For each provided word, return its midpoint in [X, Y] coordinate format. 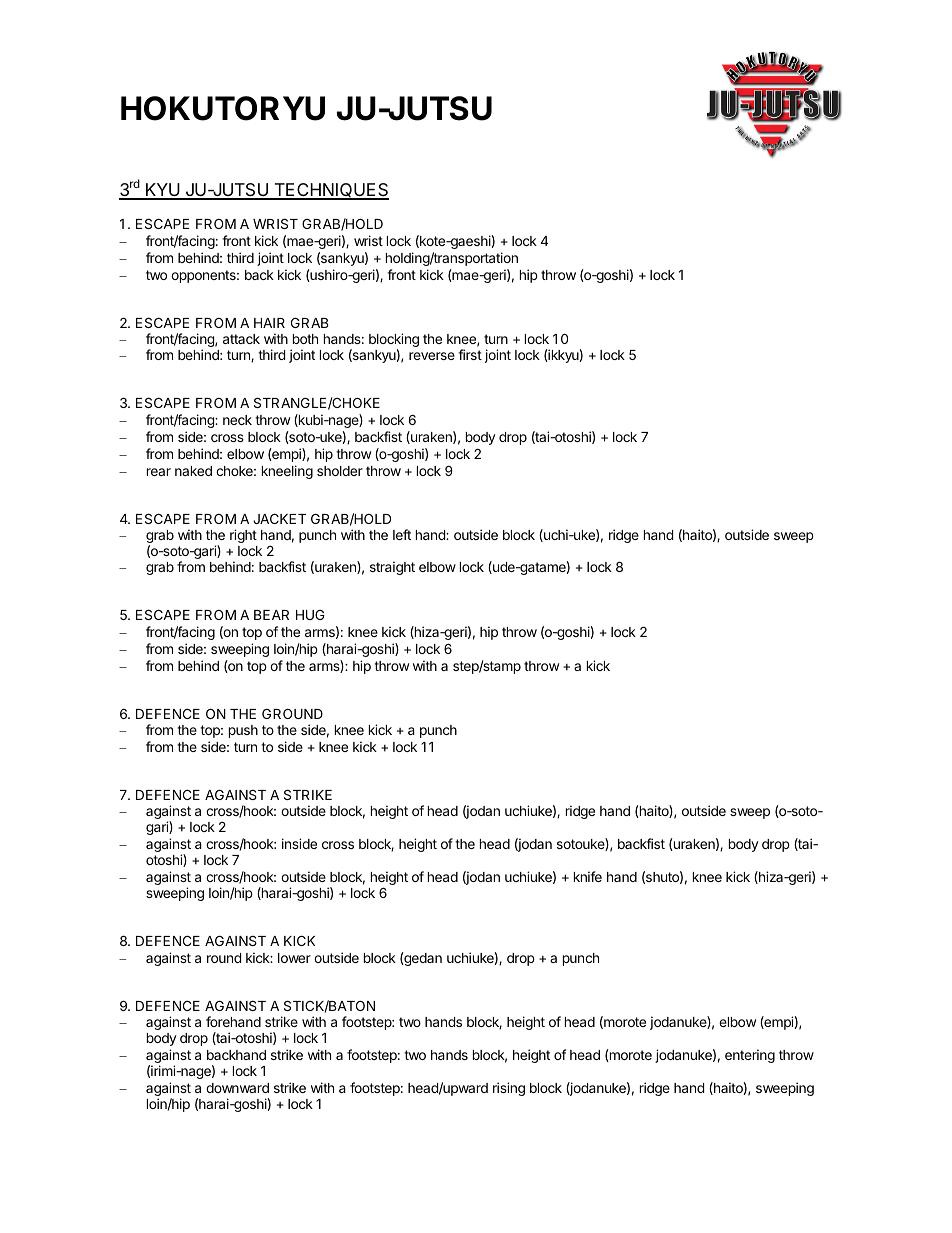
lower [294, 958]
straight [392, 568]
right [243, 536]
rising [509, 1089]
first [470, 354]
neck [237, 420]
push [243, 731]
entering [750, 1056]
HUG [310, 615]
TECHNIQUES [330, 191]
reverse [432, 356]
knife [588, 876]
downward [237, 1088]
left [402, 534]
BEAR [271, 615]
